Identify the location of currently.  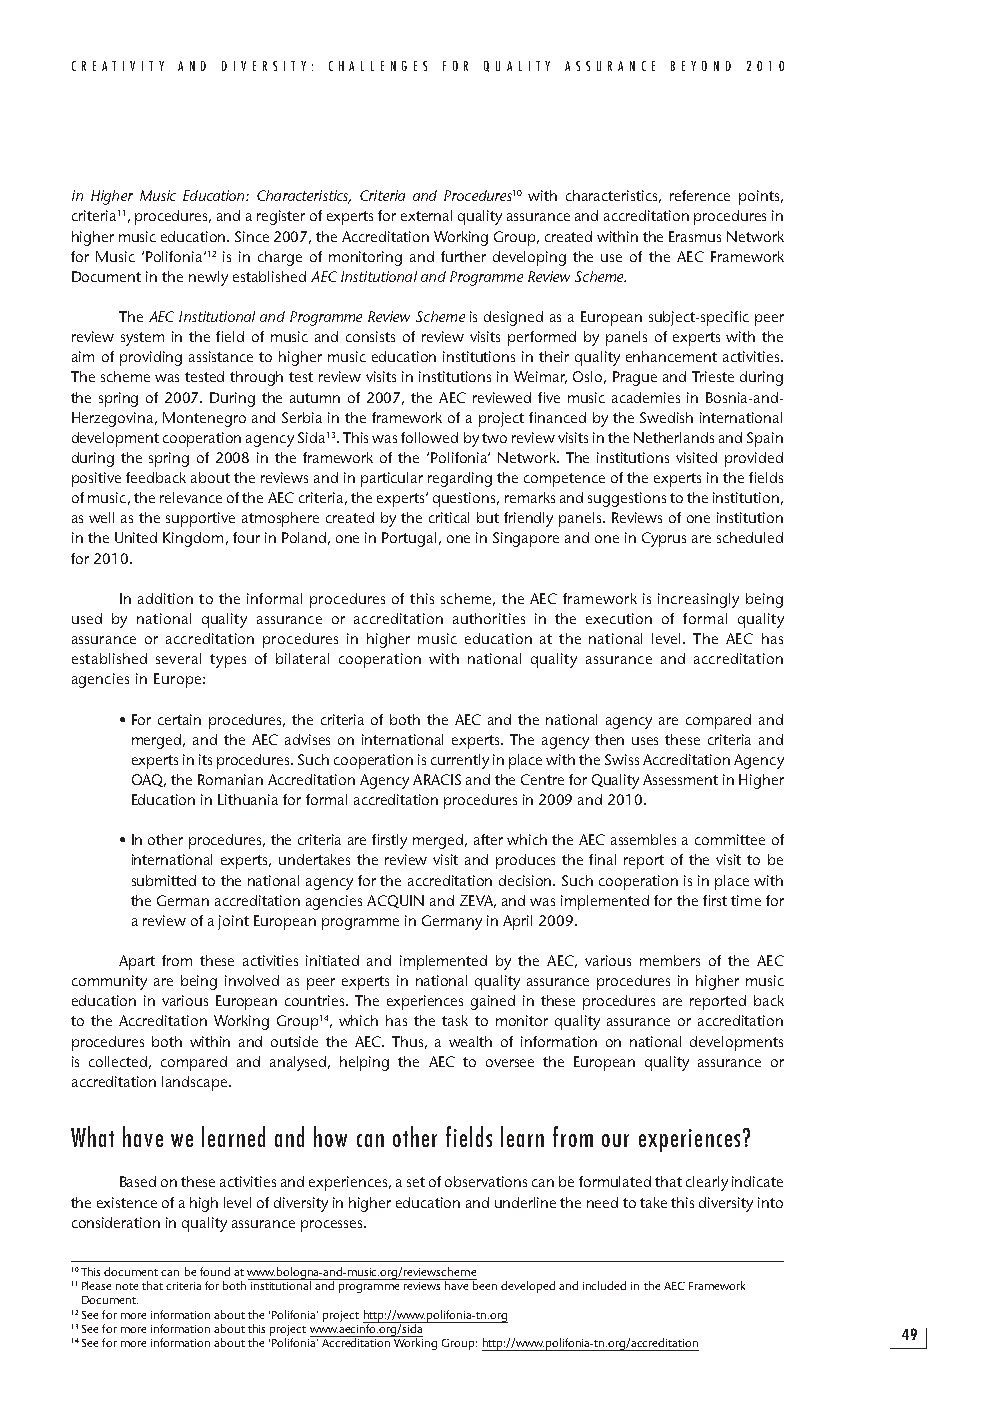
(460, 761).
